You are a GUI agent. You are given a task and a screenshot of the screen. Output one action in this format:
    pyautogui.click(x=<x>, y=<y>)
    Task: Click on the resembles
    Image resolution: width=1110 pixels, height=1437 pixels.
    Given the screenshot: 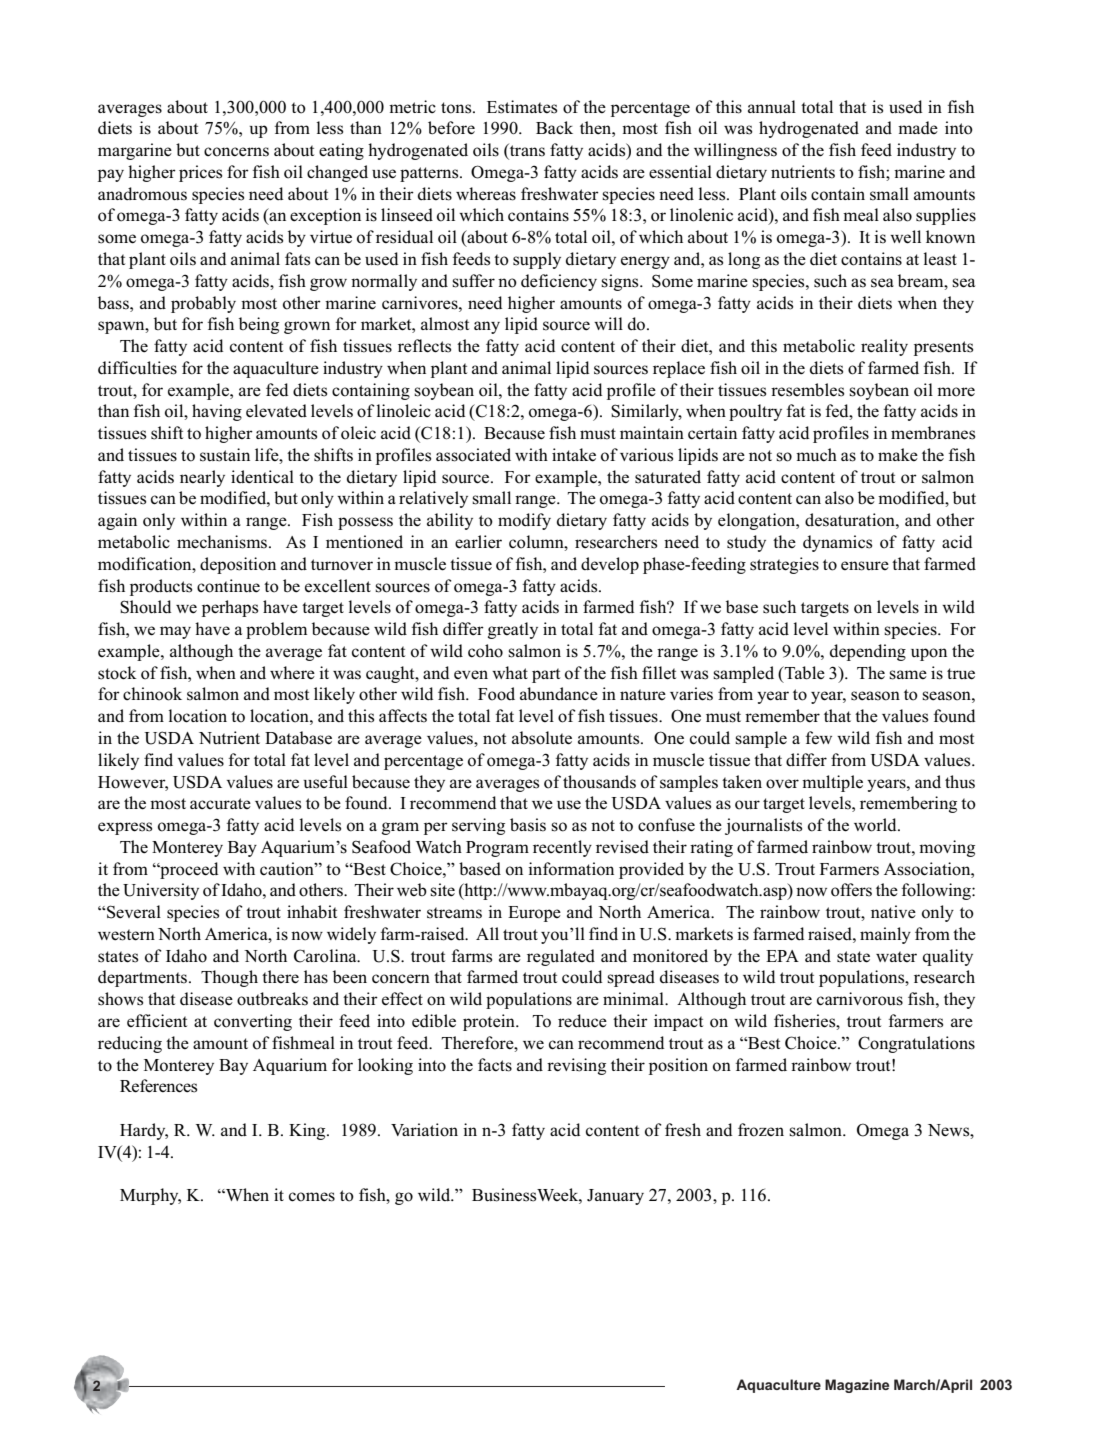 What is the action you would take?
    pyautogui.click(x=807, y=390)
